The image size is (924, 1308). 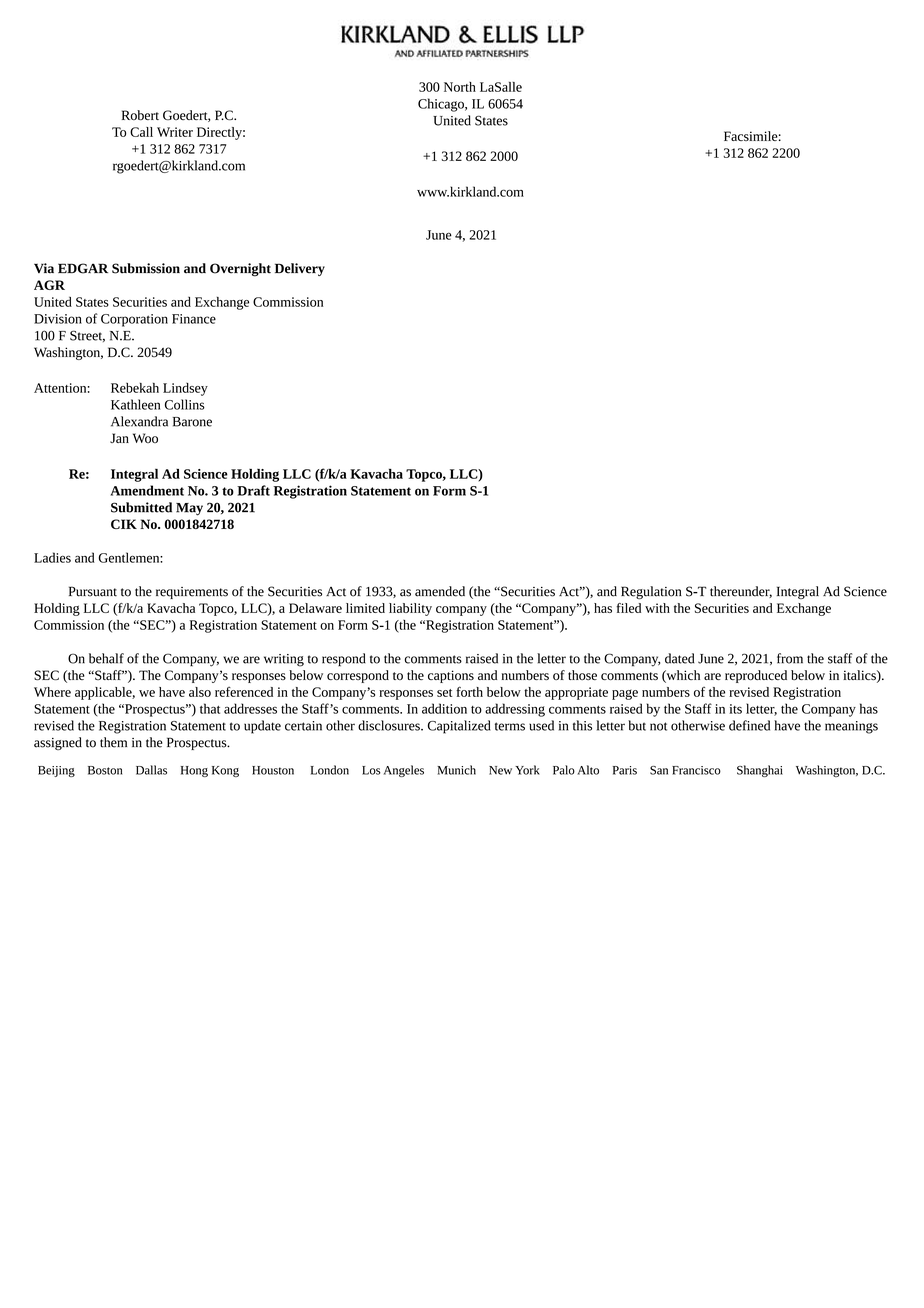 I want to click on them, so click(x=113, y=742).
